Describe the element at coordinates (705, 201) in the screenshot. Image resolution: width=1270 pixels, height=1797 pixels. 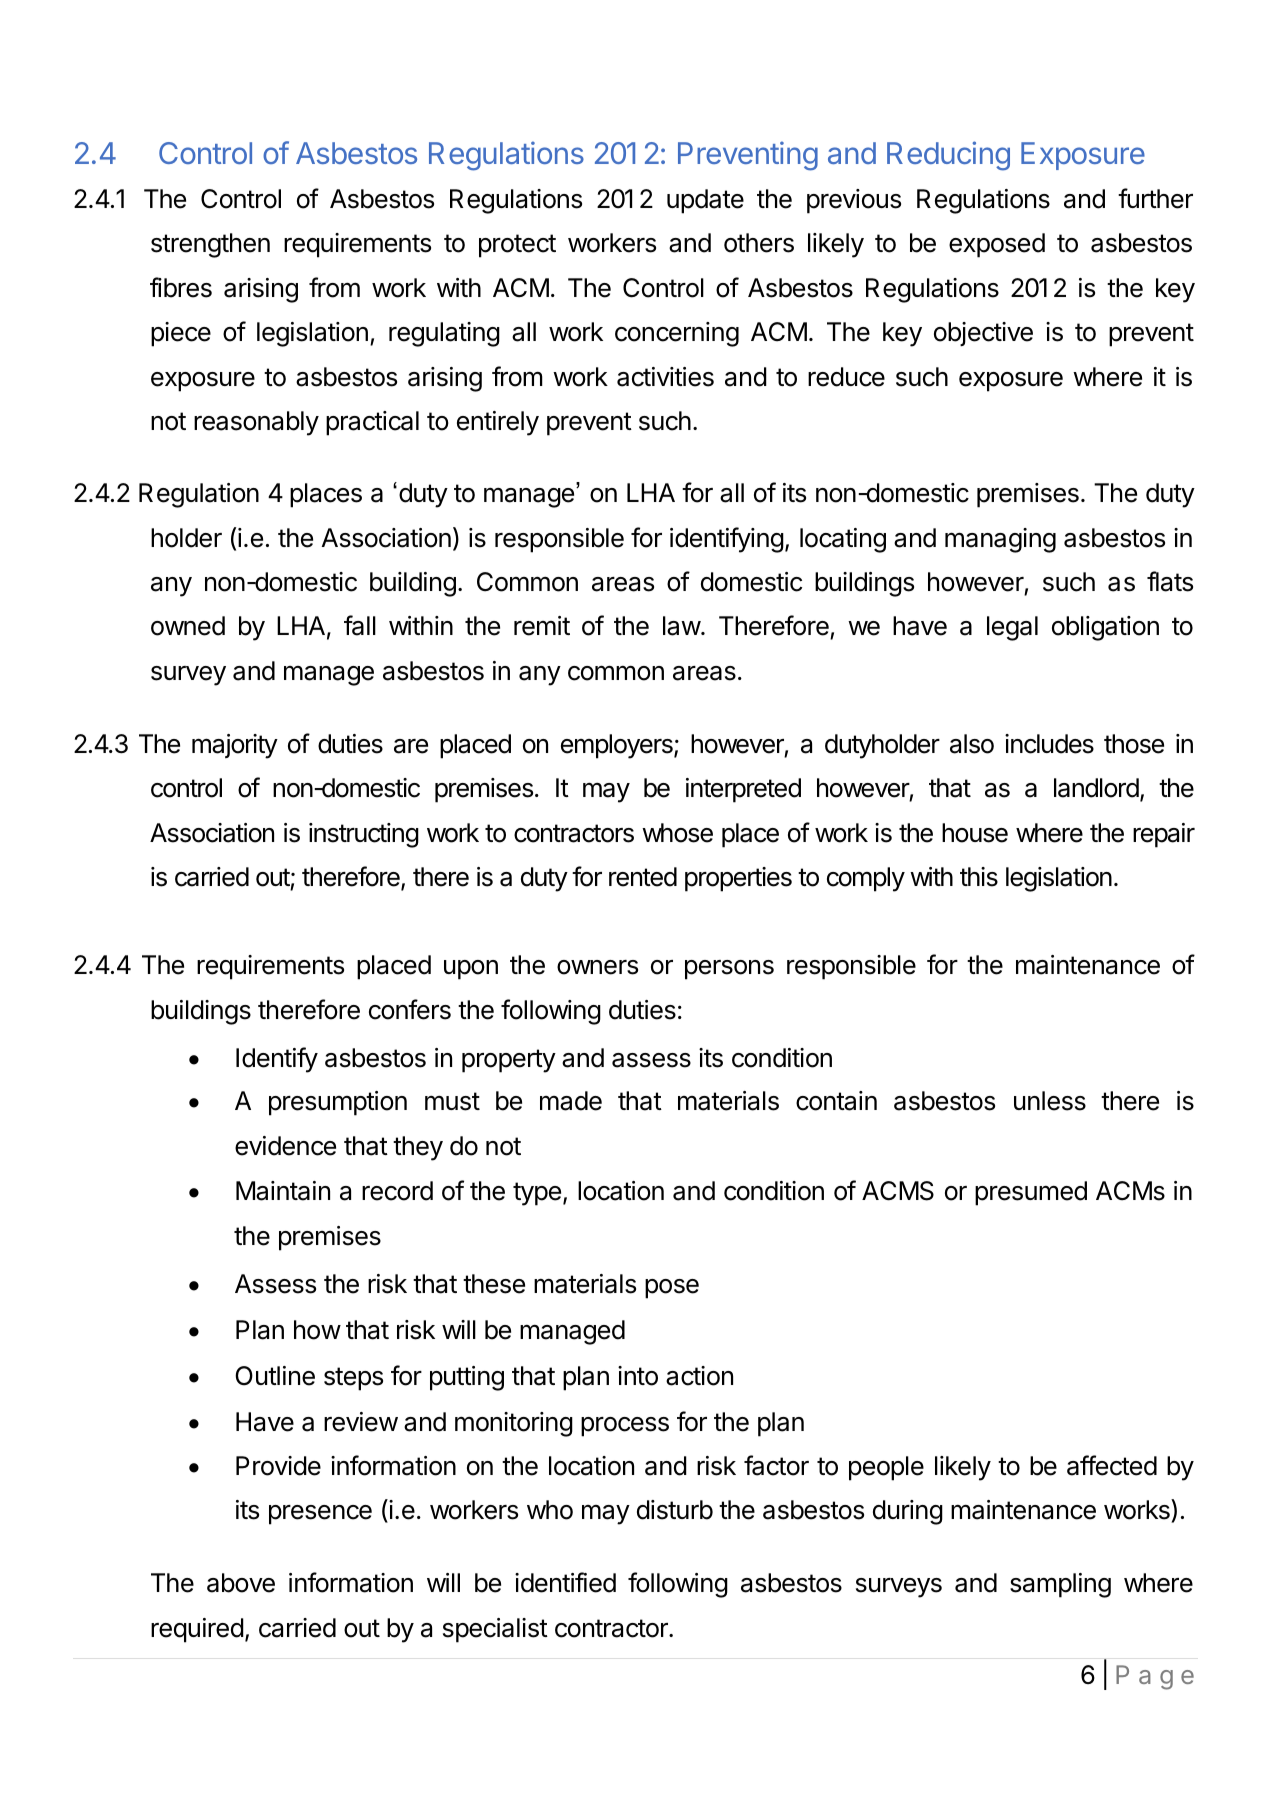
I see `update` at that location.
